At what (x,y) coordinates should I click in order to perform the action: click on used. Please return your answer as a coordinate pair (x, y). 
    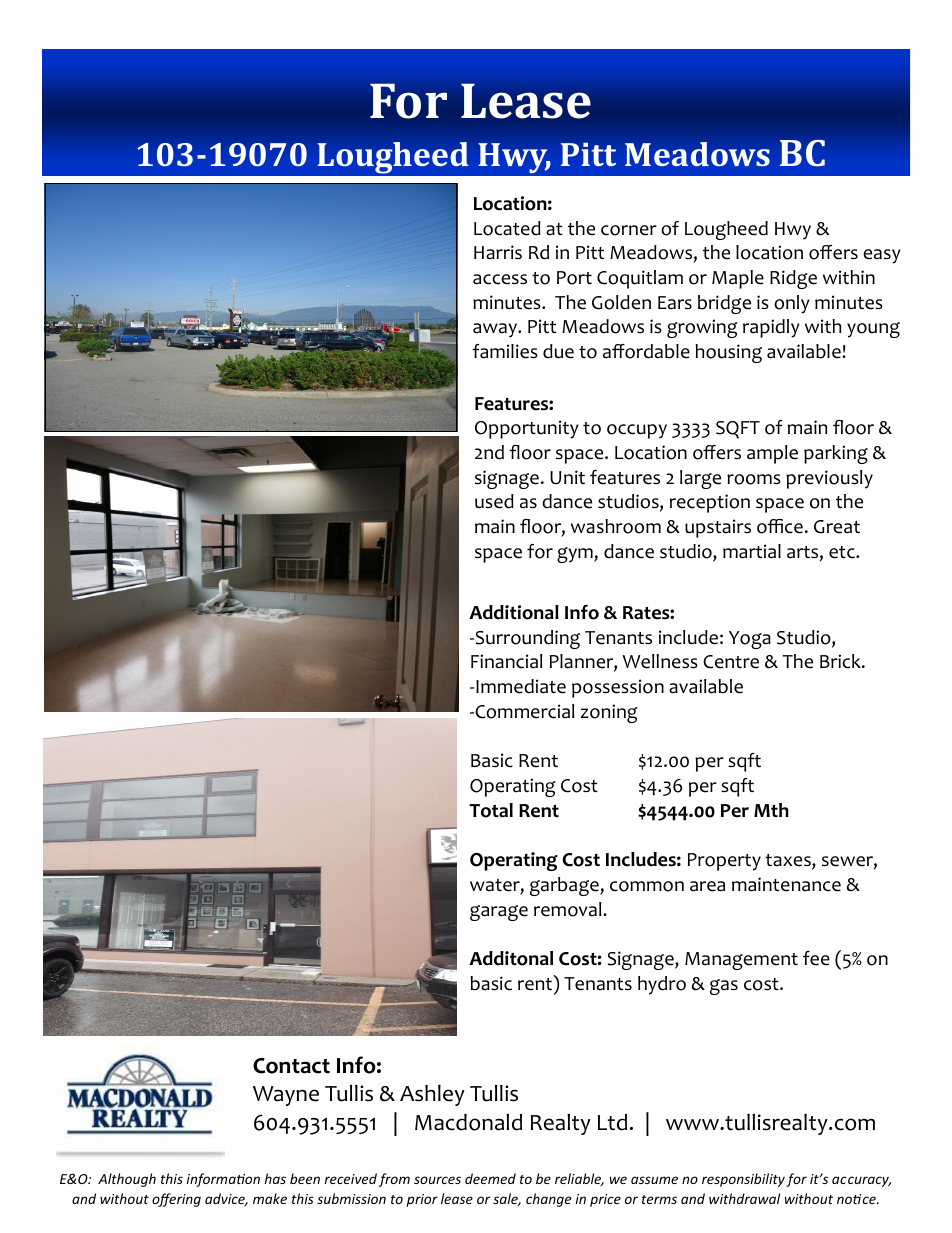
    Looking at the image, I should click on (494, 501).
